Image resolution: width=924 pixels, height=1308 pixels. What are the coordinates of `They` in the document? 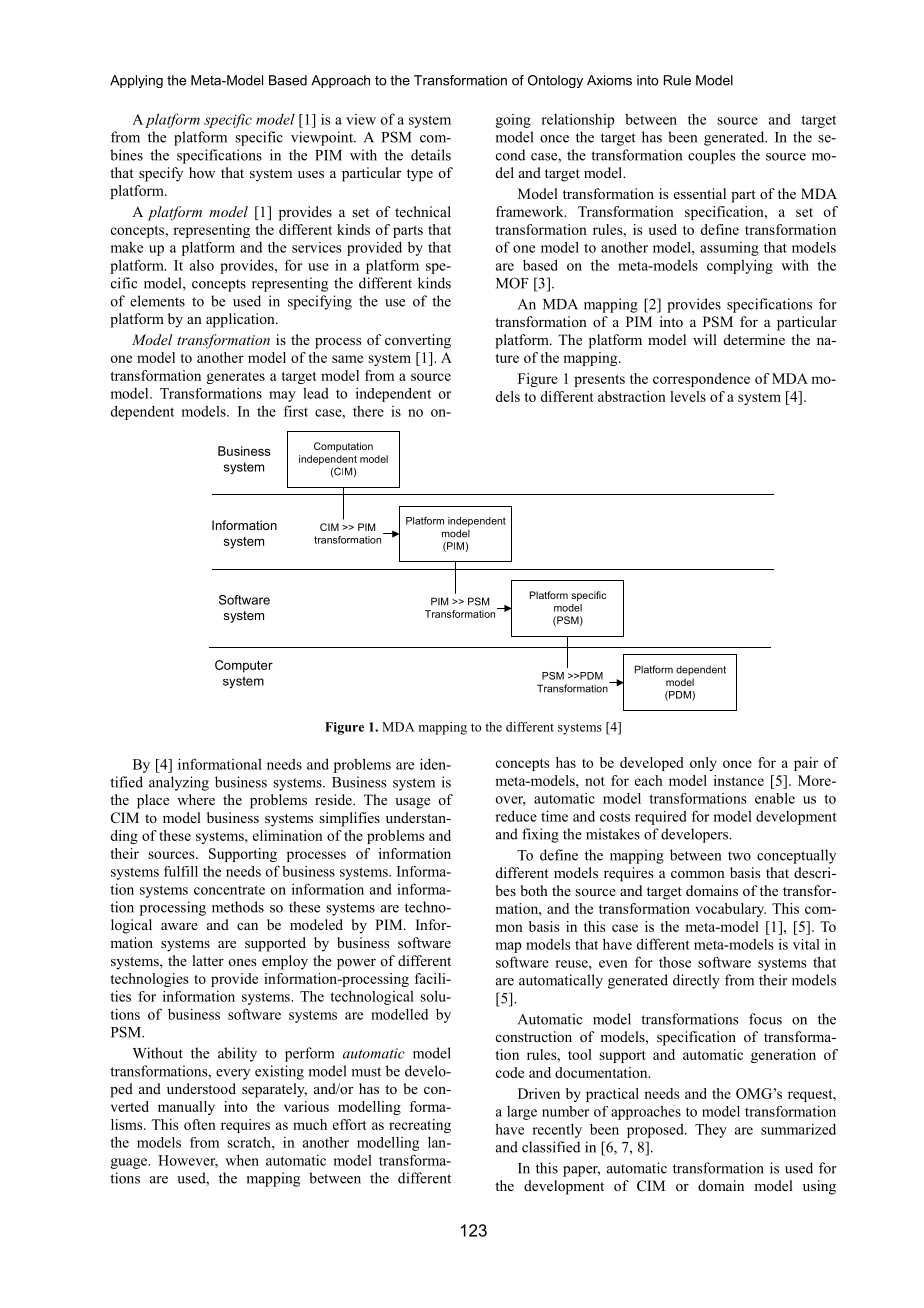 It's located at (711, 1130).
